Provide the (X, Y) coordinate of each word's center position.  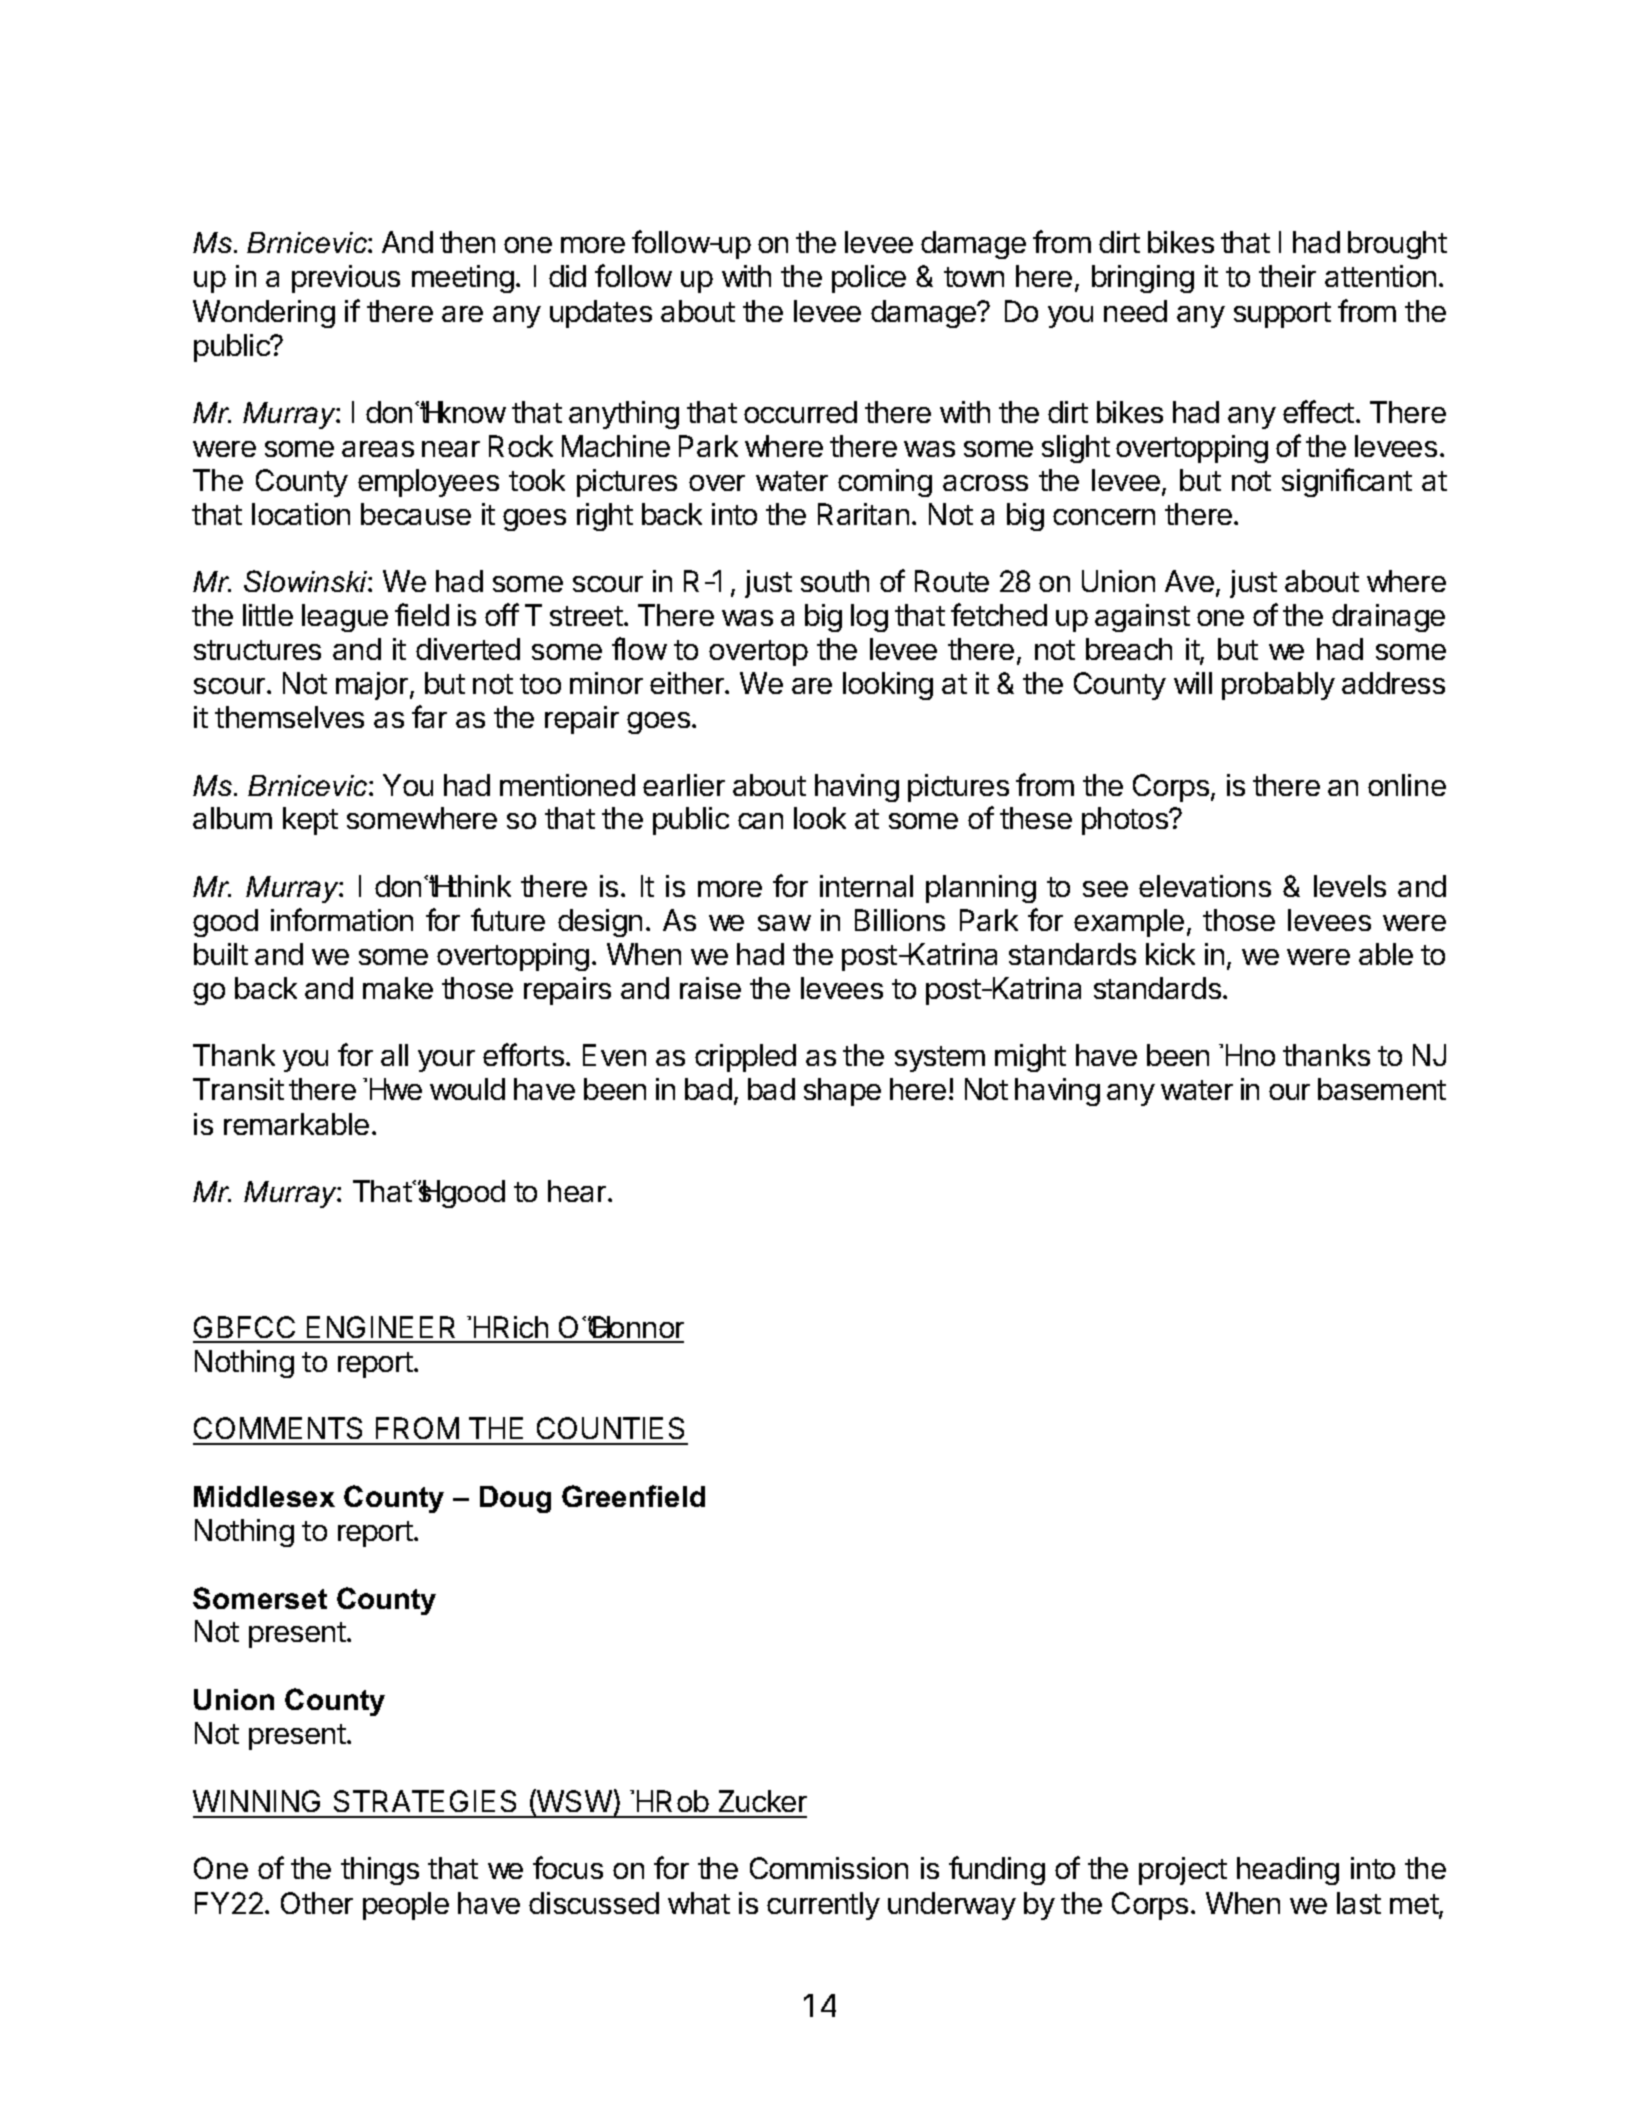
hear (578, 1191)
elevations (1205, 886)
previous (346, 279)
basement (1382, 1089)
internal (866, 886)
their (1287, 276)
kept (310, 821)
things (380, 1871)
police (869, 279)
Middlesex (264, 1496)
